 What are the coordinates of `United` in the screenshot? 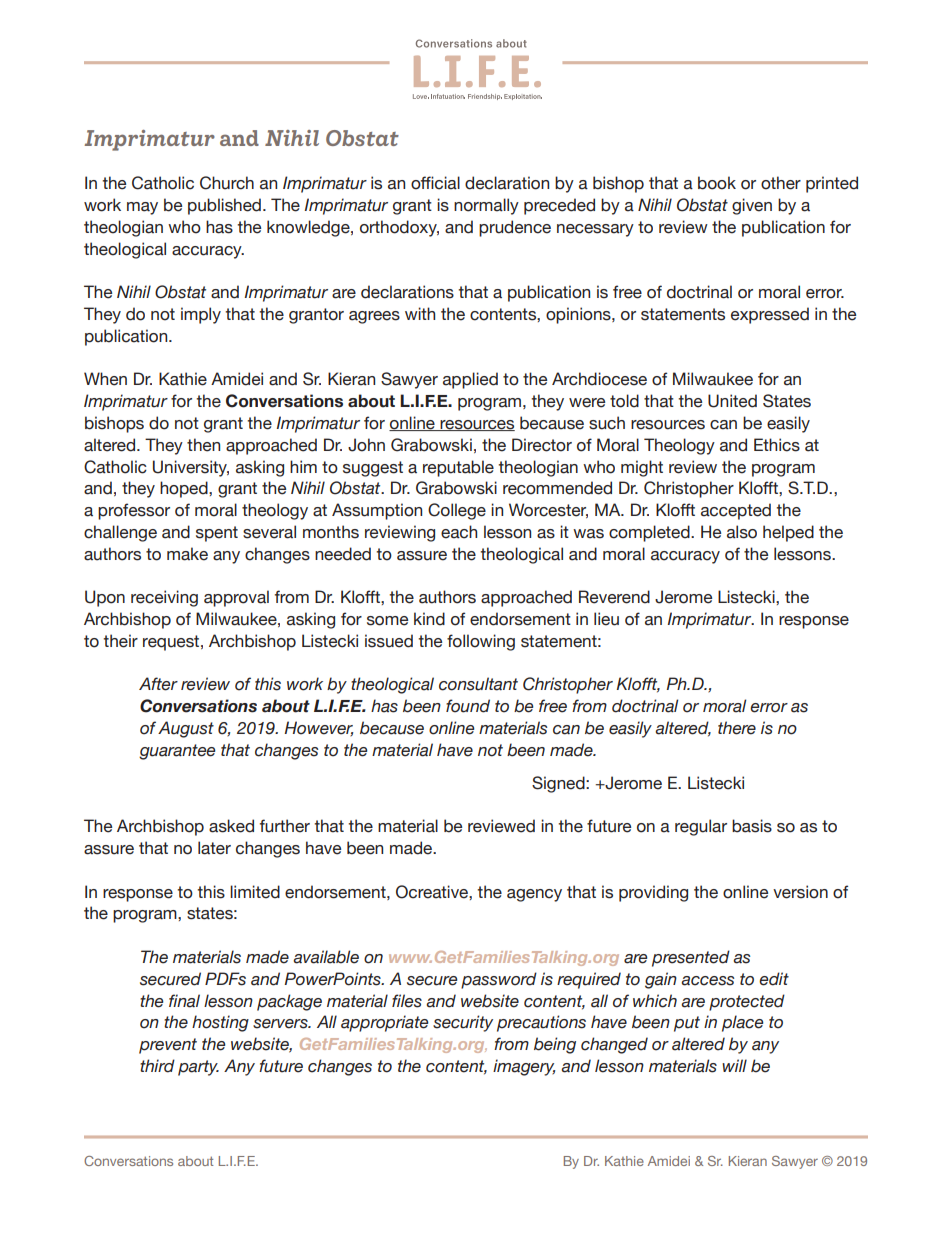 It's located at (732, 401).
